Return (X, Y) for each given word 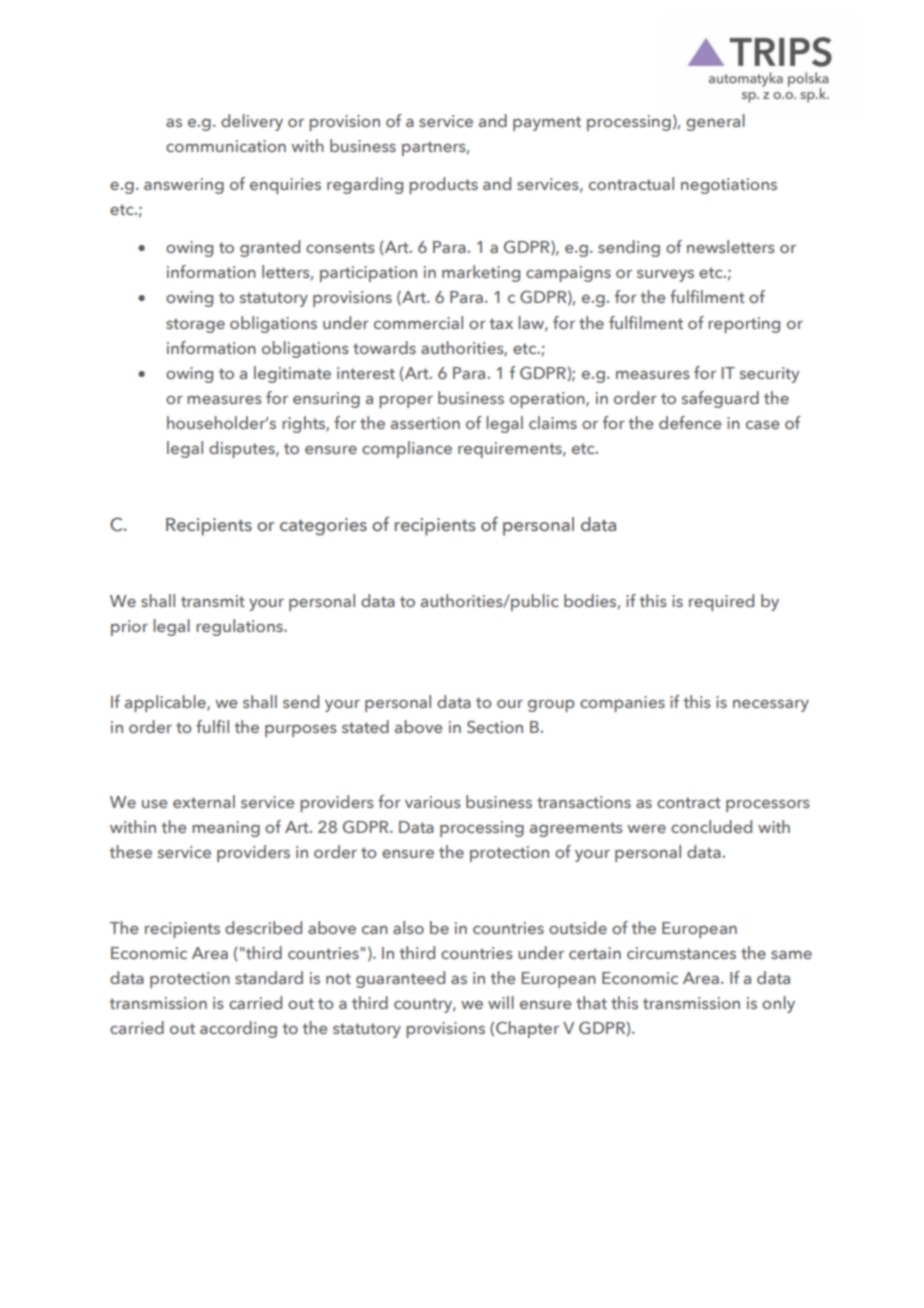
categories (323, 527)
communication (226, 146)
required (721, 602)
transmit (213, 601)
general (715, 122)
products (443, 185)
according (238, 1029)
